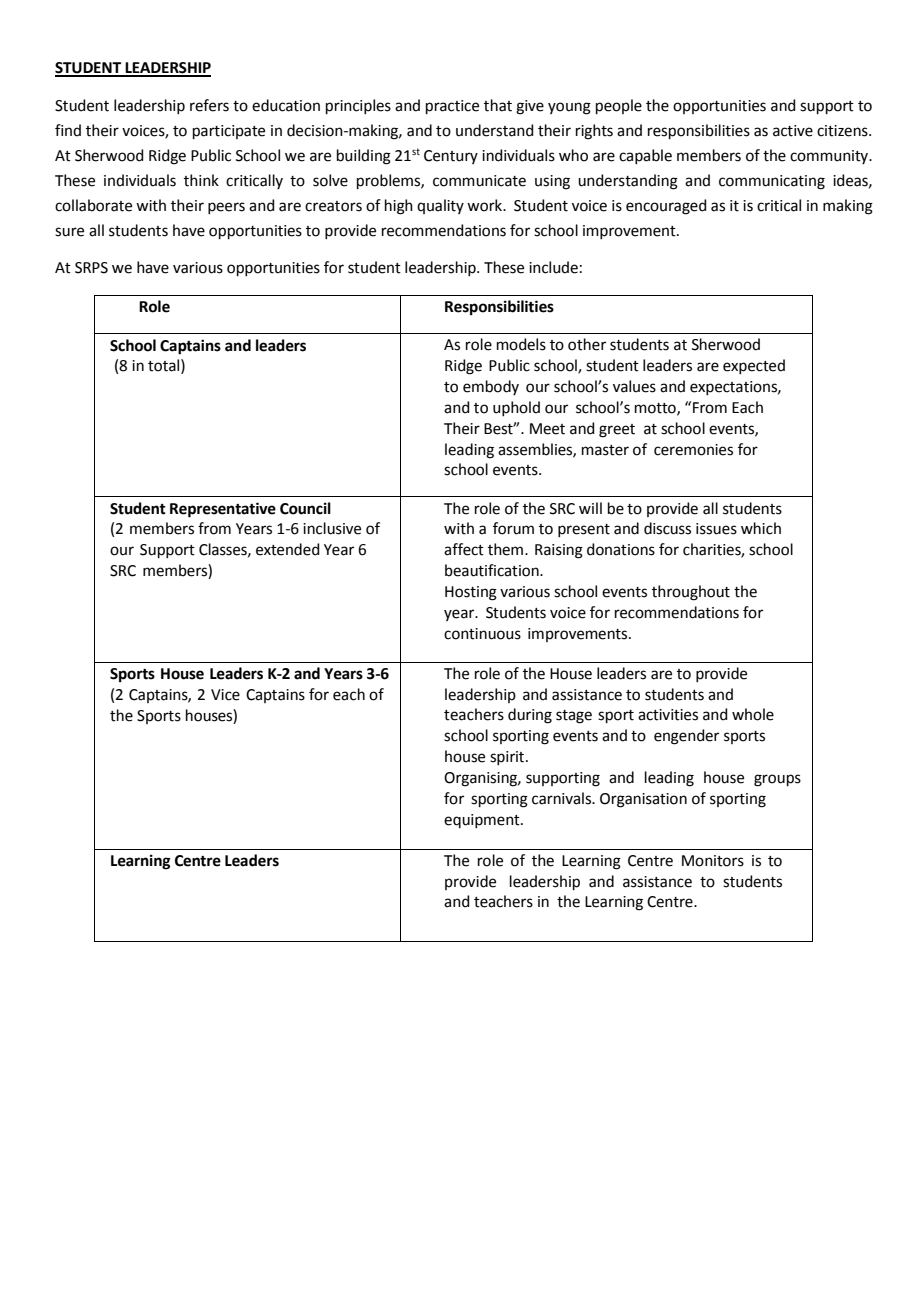 The width and height of the screenshot is (924, 1308). I want to click on refers, so click(209, 105).
